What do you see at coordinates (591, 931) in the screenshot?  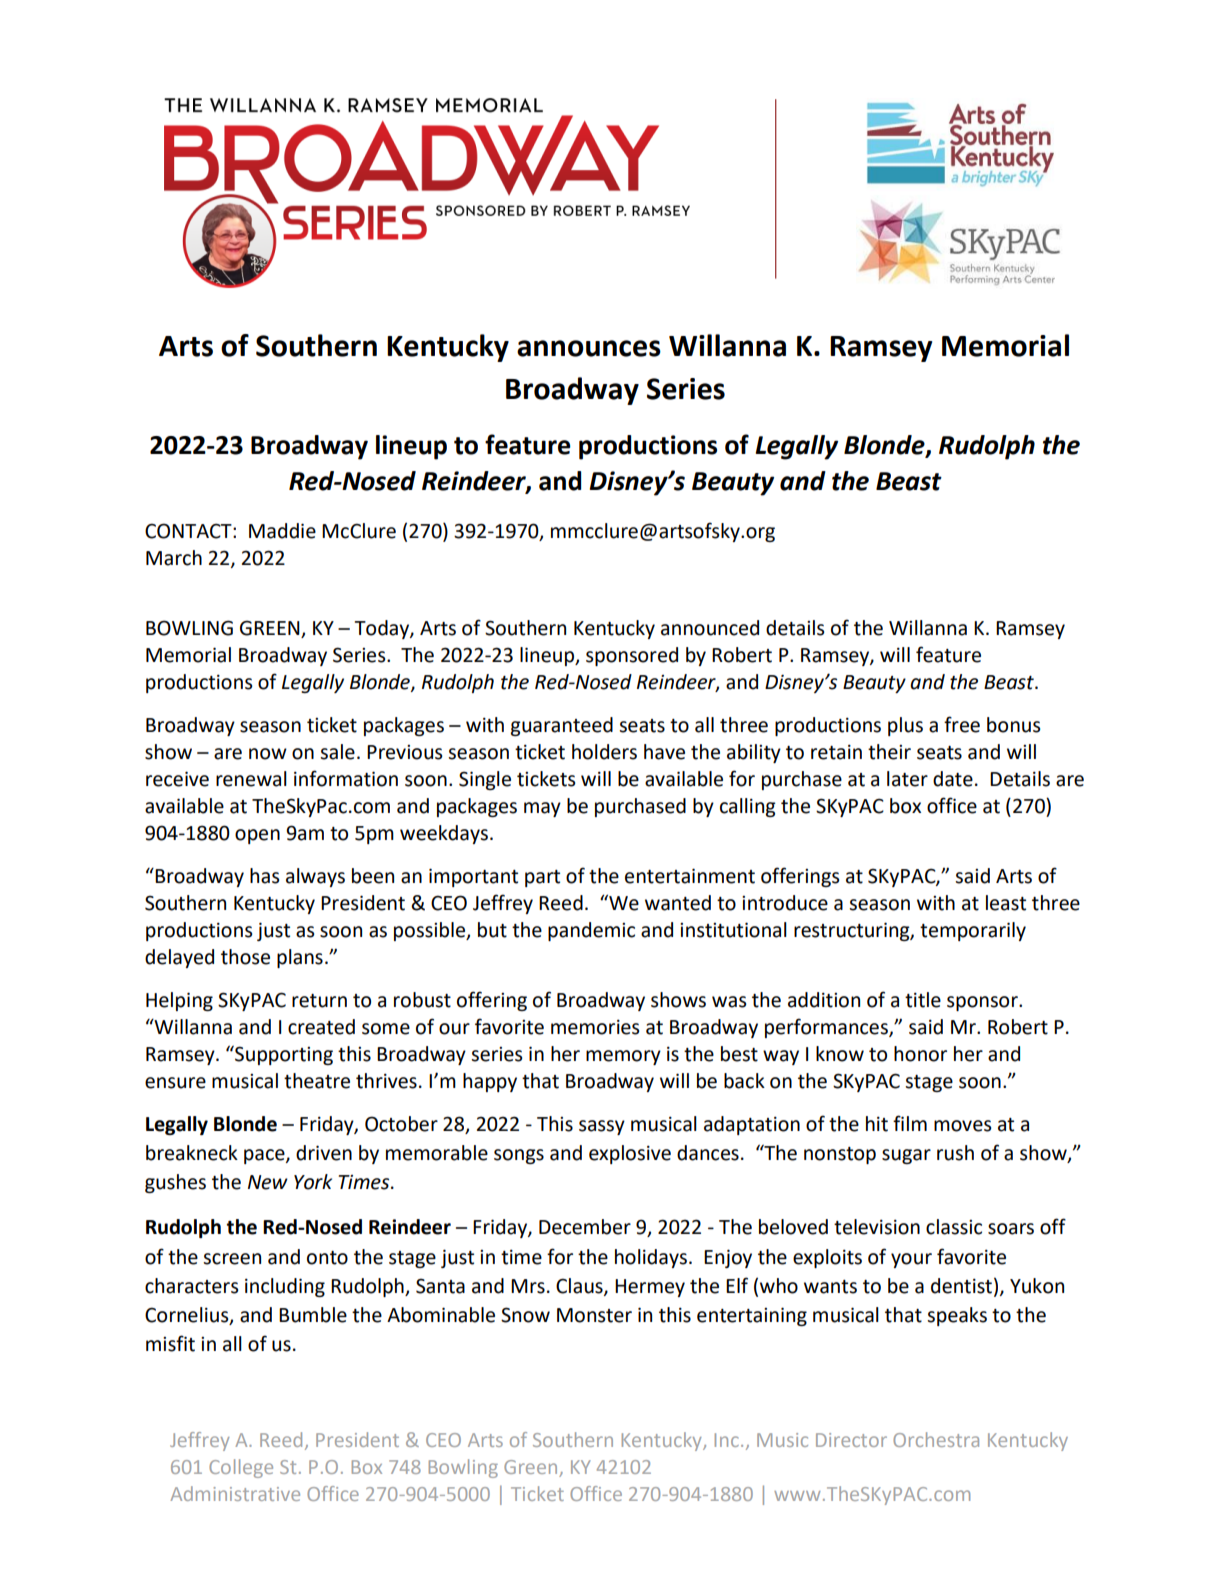 I see `pandemic` at bounding box center [591, 931].
